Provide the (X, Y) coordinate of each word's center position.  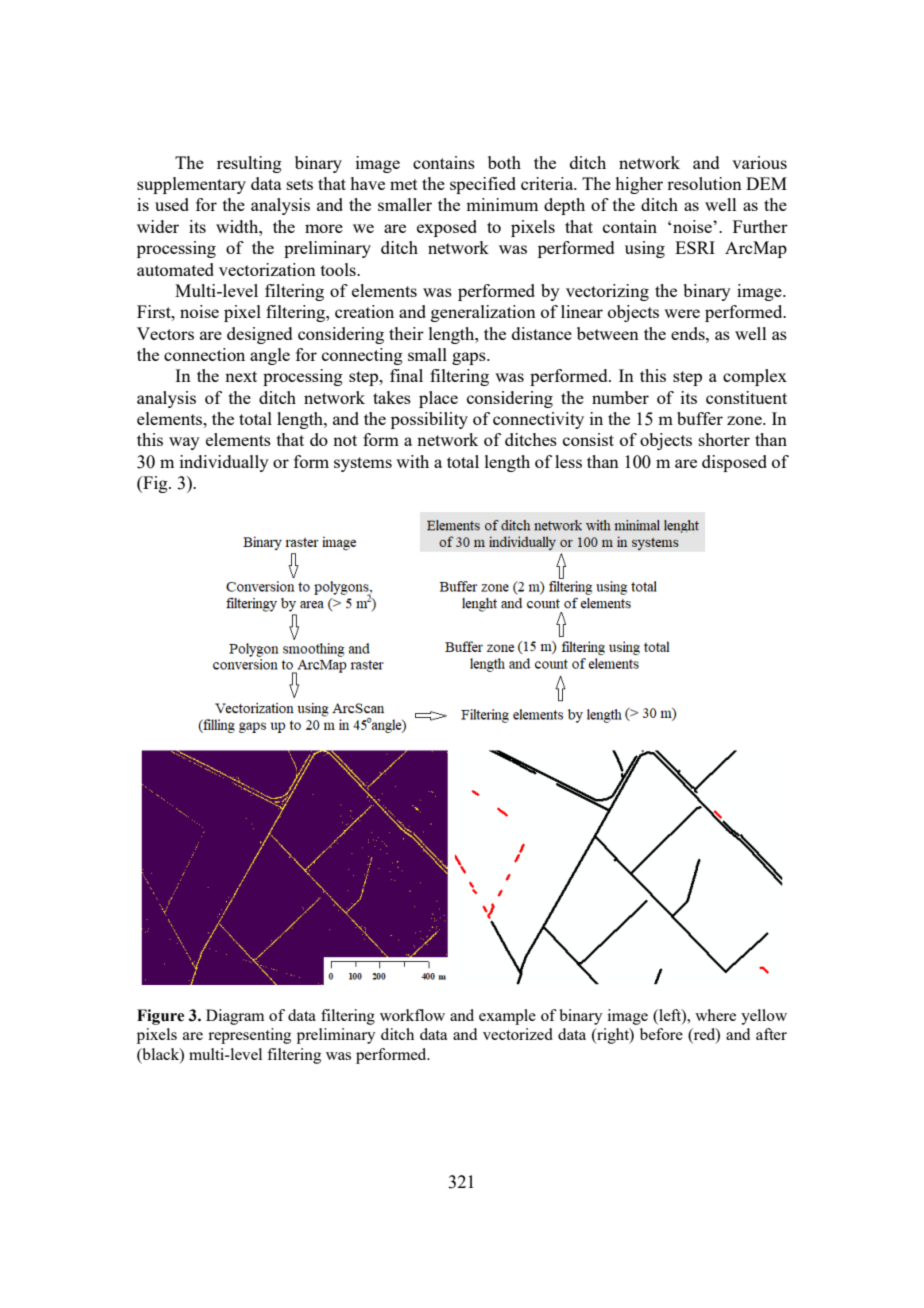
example (507, 1017)
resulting (249, 164)
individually (224, 463)
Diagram (235, 1017)
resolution (704, 183)
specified (483, 185)
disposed (734, 463)
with (412, 461)
